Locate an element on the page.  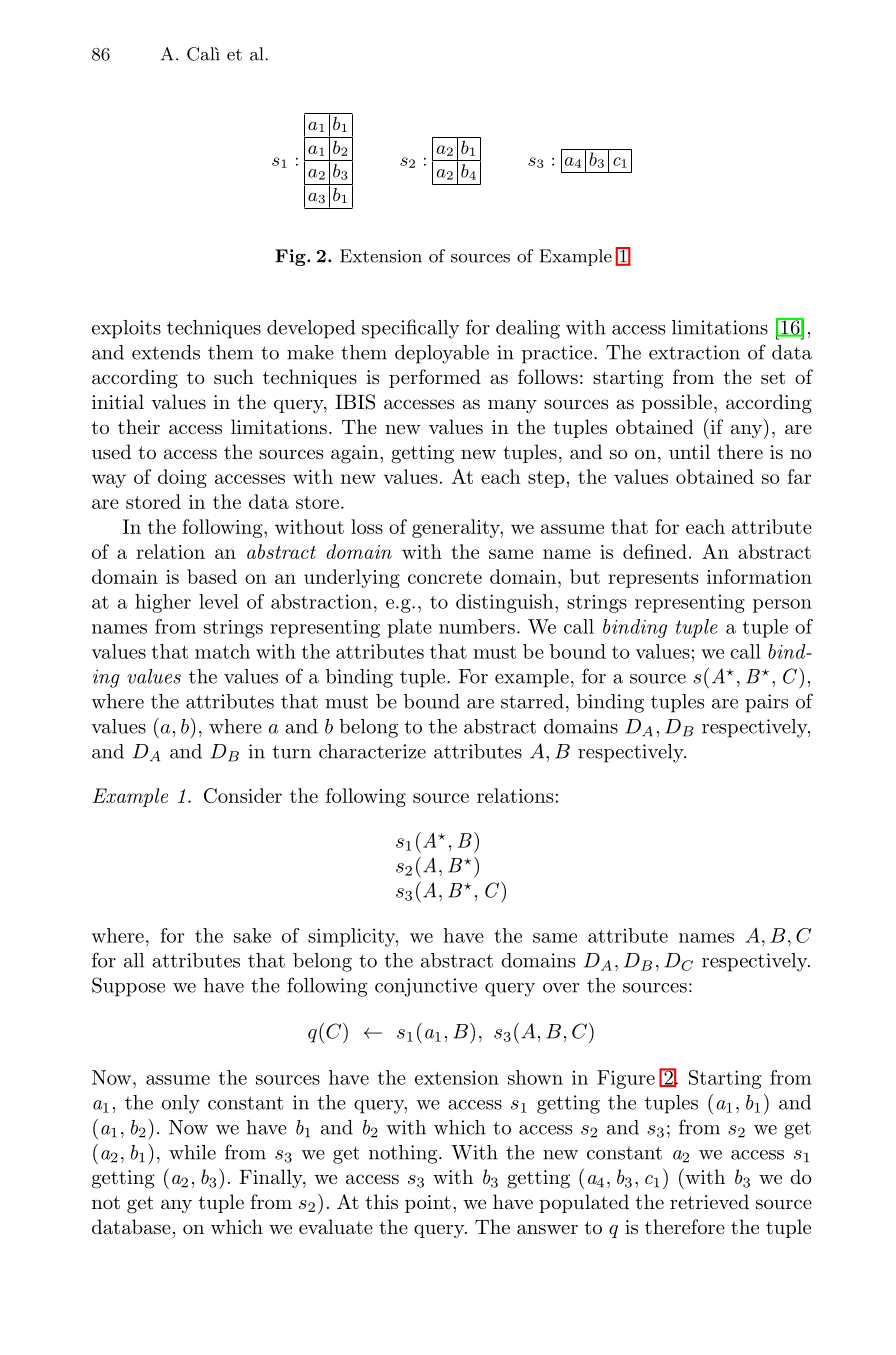
deployable is located at coordinates (442, 354).
